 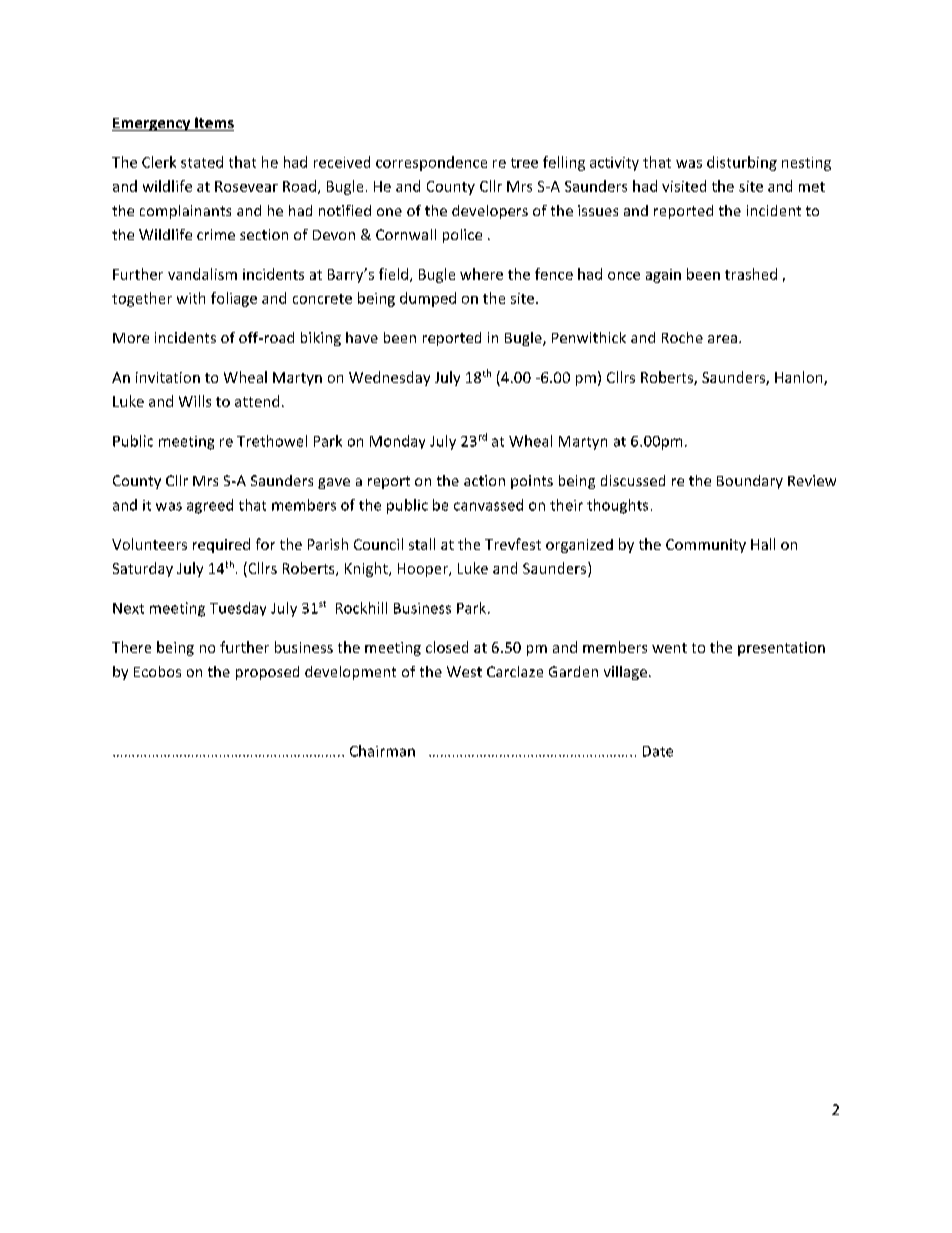 What do you see at coordinates (742, 163) in the page?
I see `disturbing` at bounding box center [742, 163].
